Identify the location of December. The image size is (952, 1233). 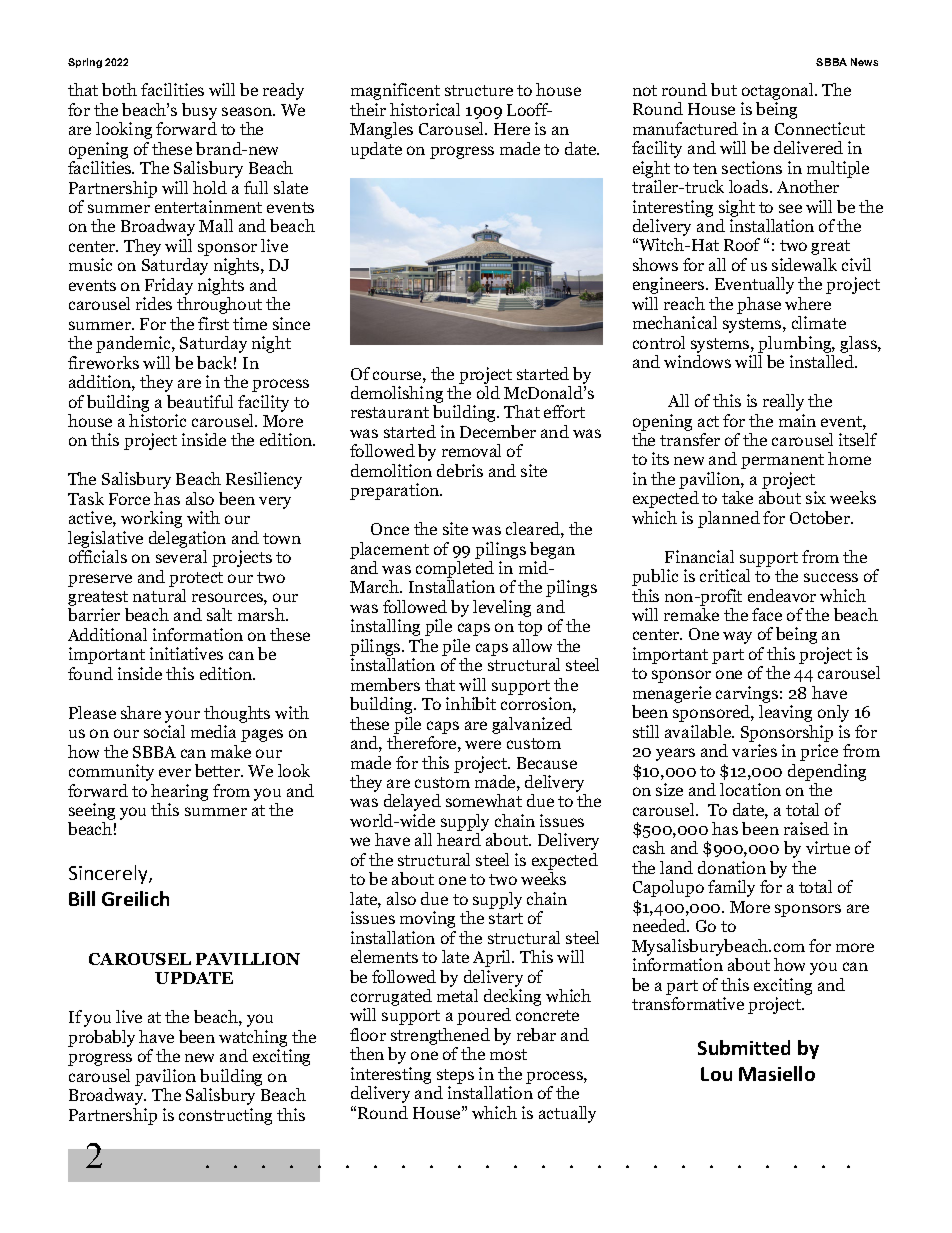
(498, 431).
